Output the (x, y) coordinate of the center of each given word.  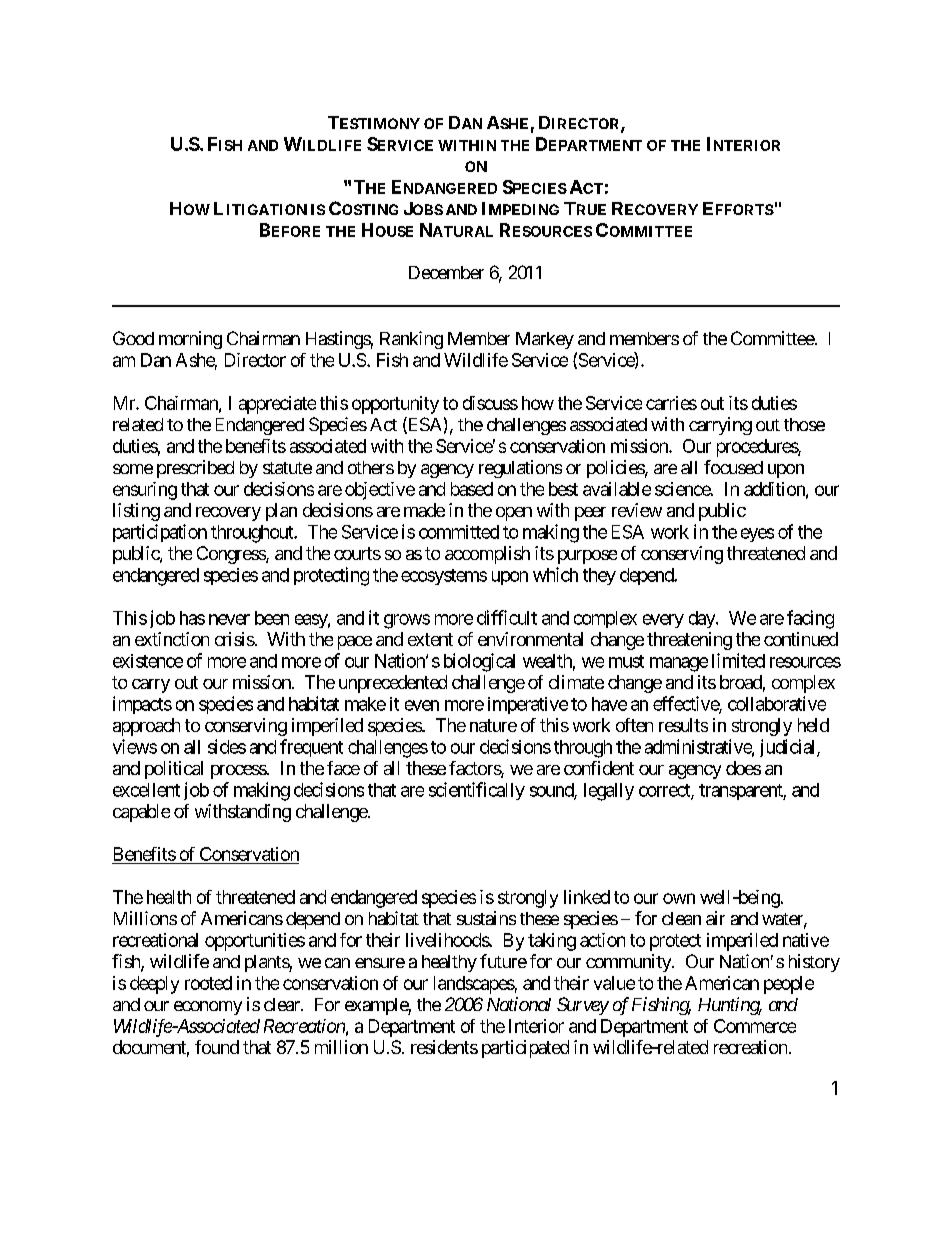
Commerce (755, 1026)
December (446, 272)
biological (479, 662)
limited (738, 660)
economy (208, 1008)
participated (525, 1049)
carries (671, 403)
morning (190, 340)
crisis (235, 639)
